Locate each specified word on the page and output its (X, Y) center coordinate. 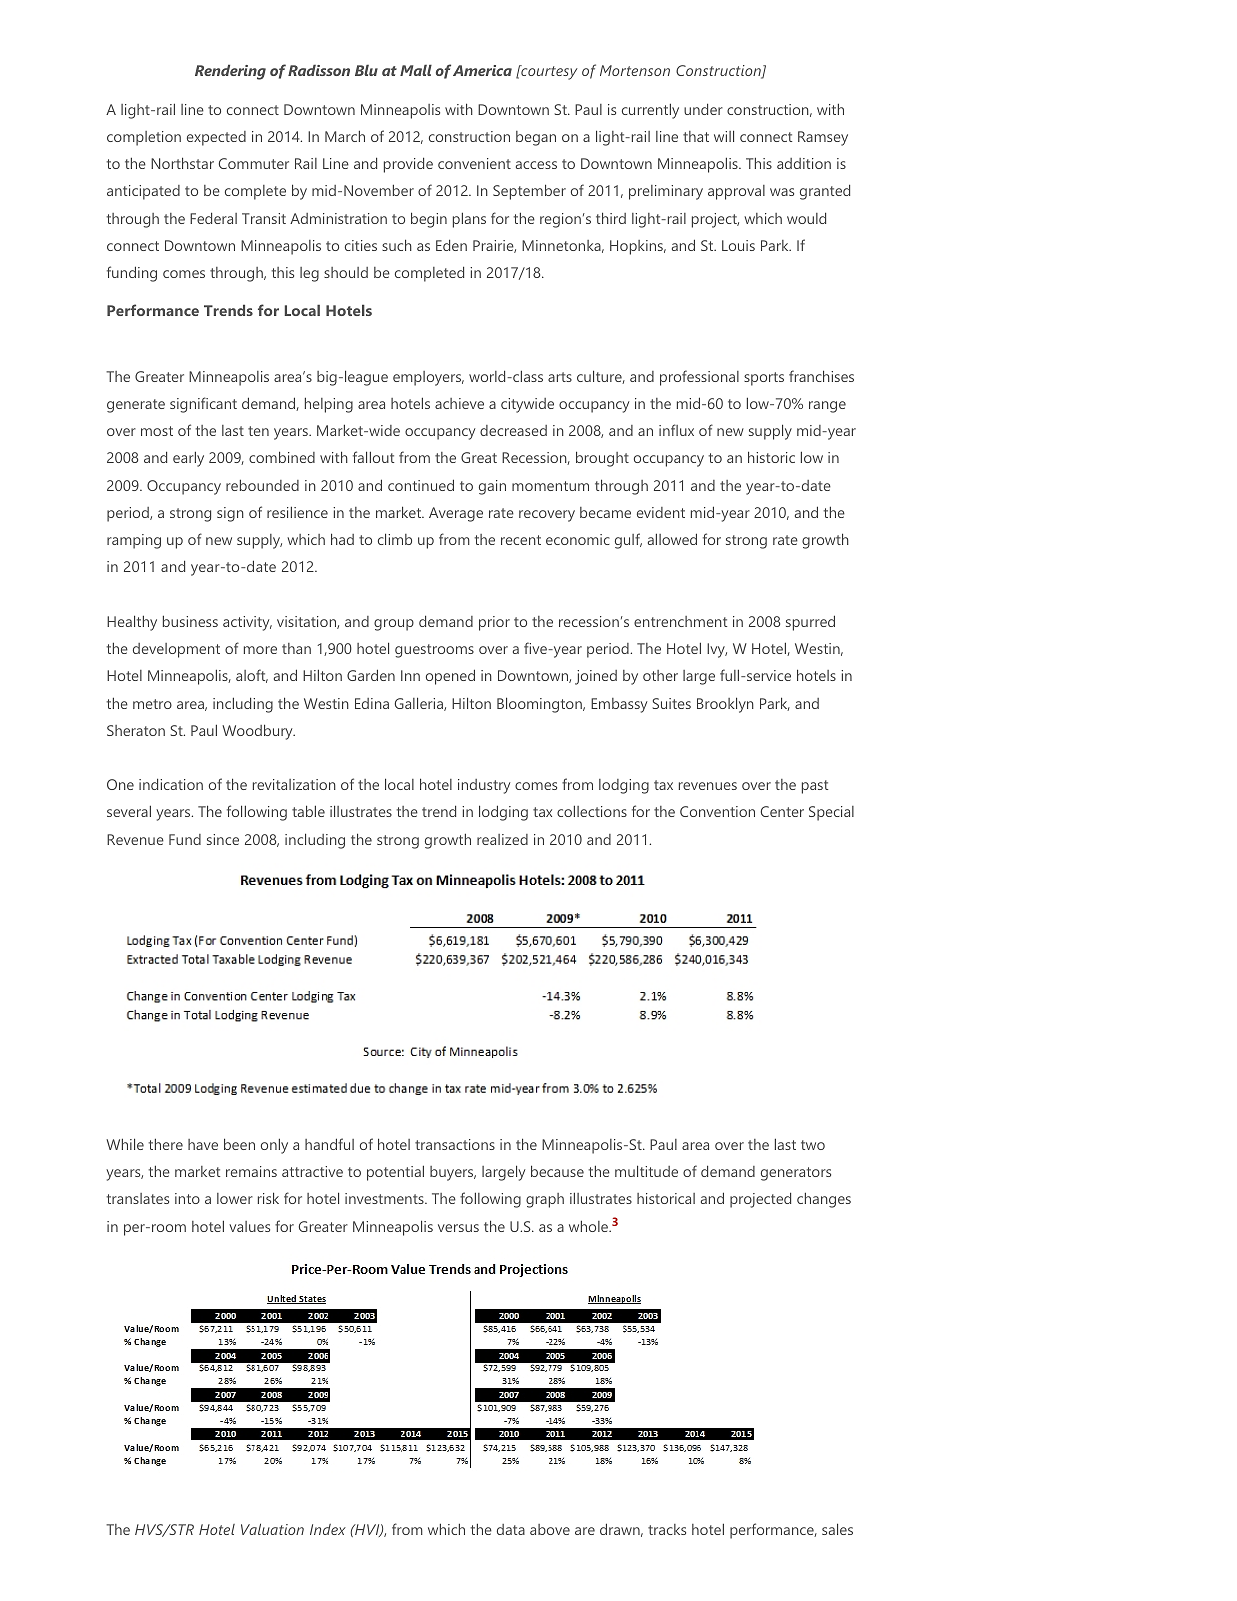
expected (216, 138)
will (724, 136)
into (187, 1198)
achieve (459, 403)
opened (450, 677)
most (157, 431)
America (482, 70)
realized (502, 839)
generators (796, 1174)
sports (764, 379)
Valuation (272, 1529)
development (176, 650)
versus (458, 1228)
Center (782, 811)
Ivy (717, 650)
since (223, 839)
